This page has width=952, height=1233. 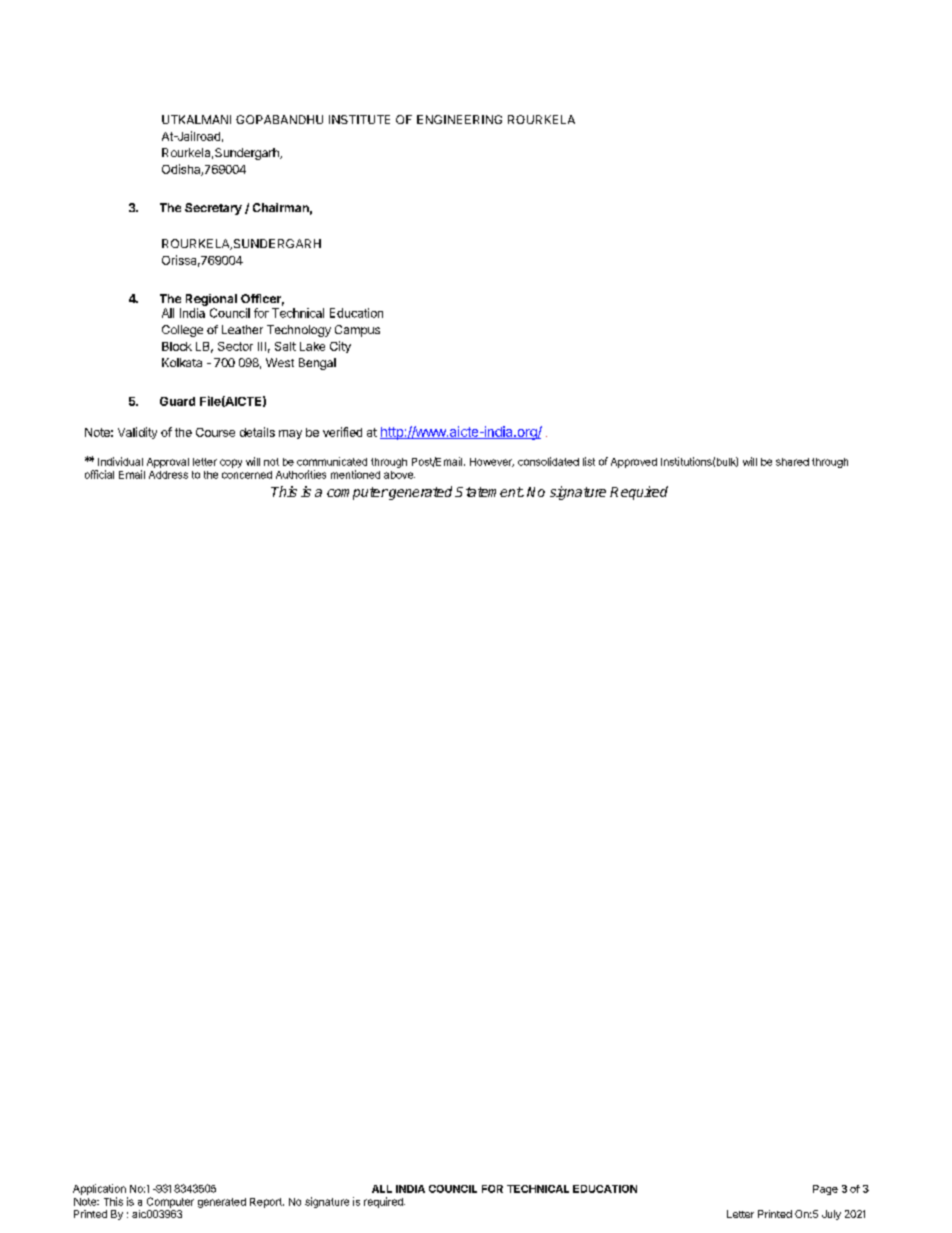 What do you see at coordinates (548, 461) in the page?
I see `consolidated` at bounding box center [548, 461].
